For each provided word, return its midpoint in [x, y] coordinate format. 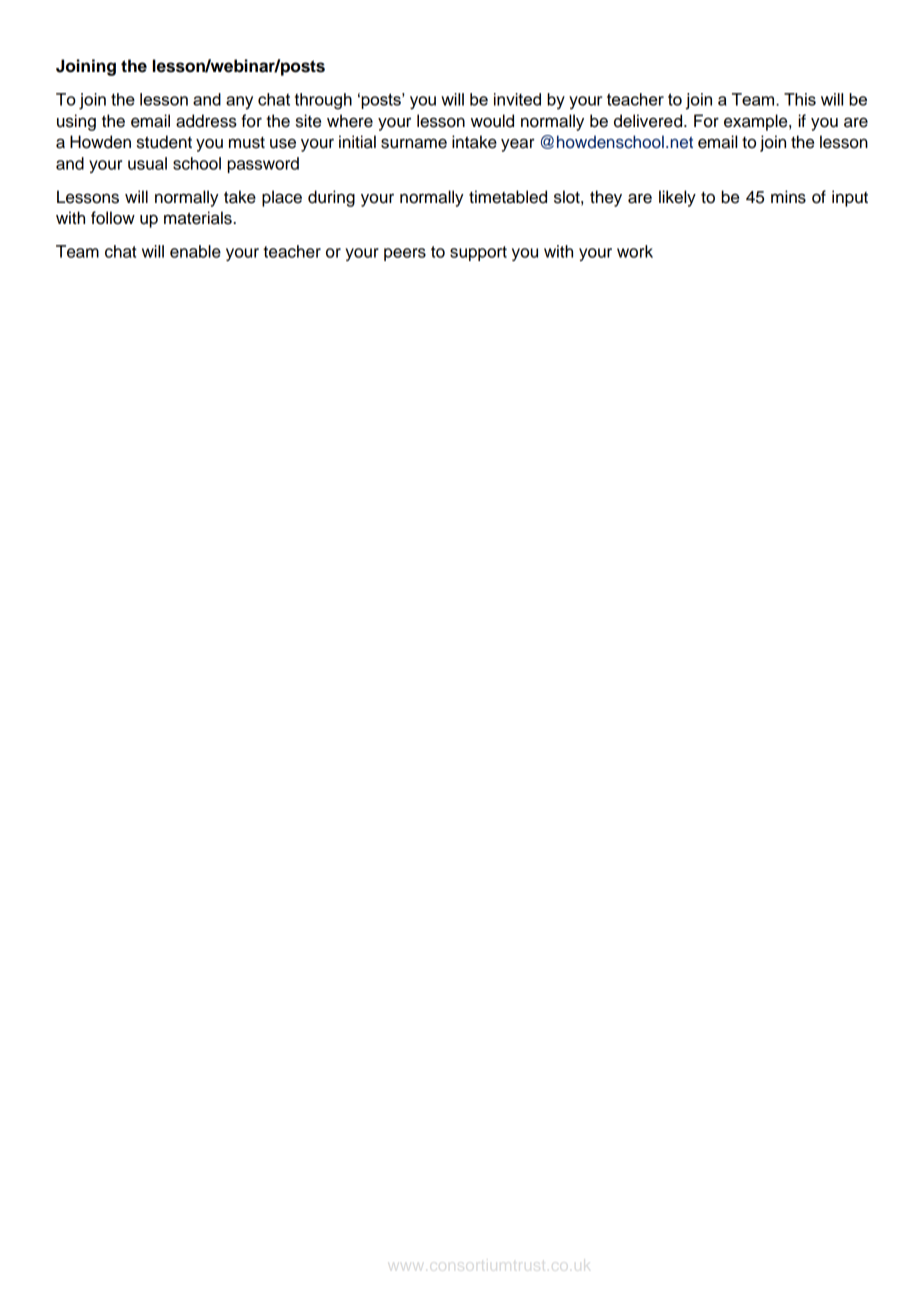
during [331, 198]
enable [195, 251]
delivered [649, 121]
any [239, 103]
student [164, 142]
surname [414, 143]
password [263, 165]
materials [198, 218]
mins [788, 197]
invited [517, 99]
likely [677, 198]
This [800, 99]
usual [147, 163]
